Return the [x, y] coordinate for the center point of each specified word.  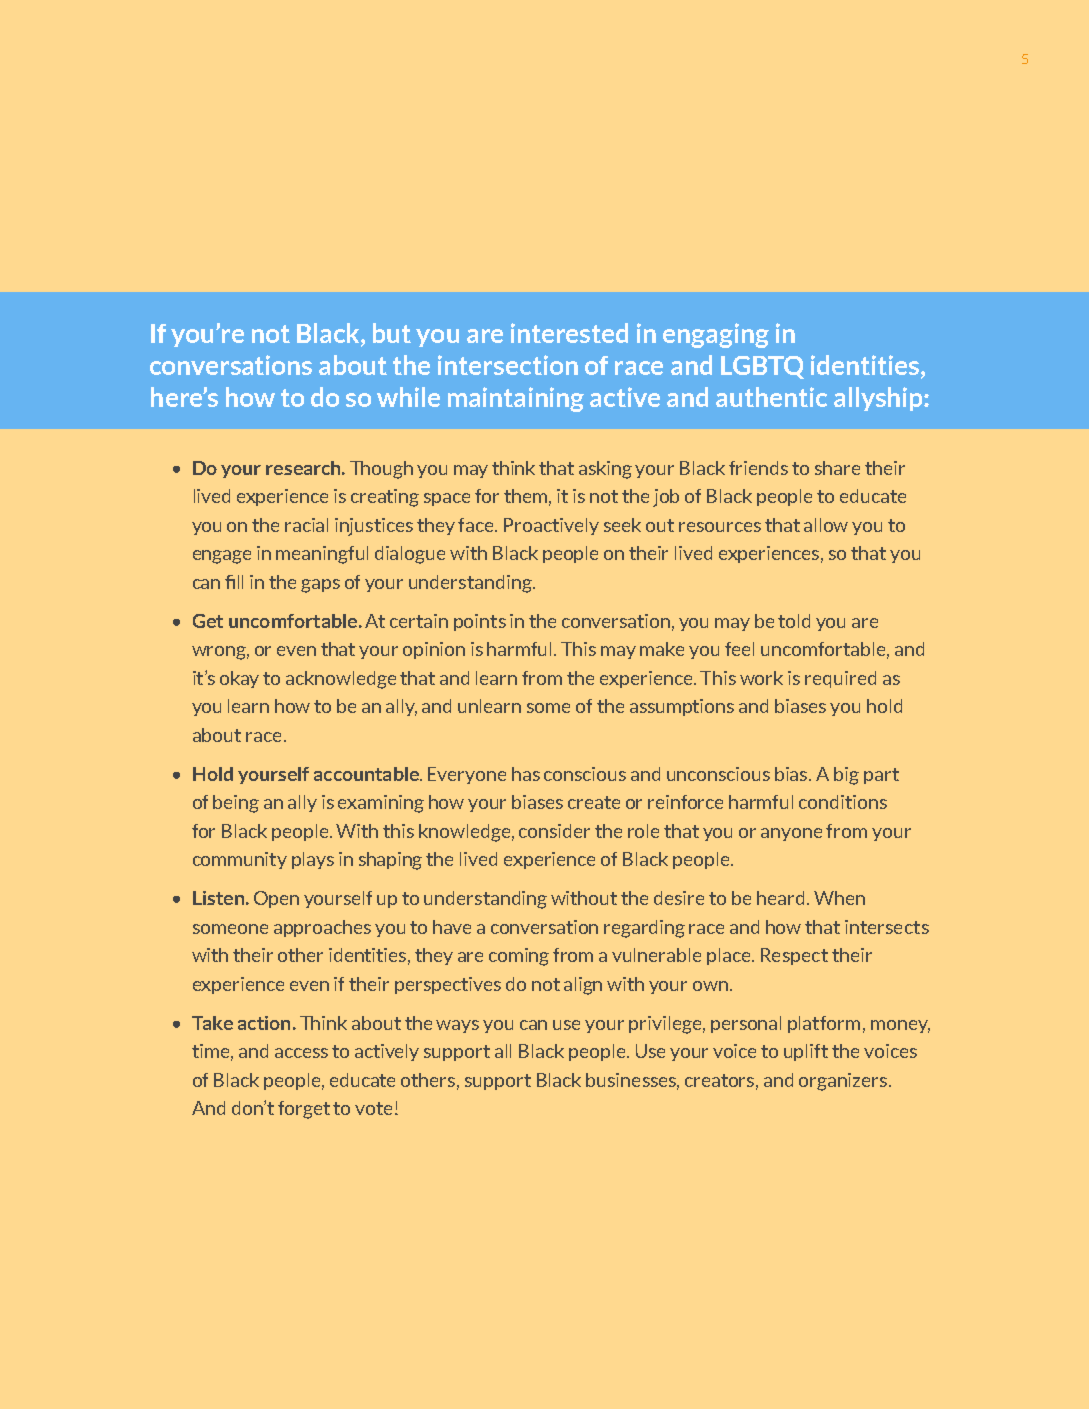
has [526, 774]
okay [239, 679]
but [392, 333]
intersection [508, 365]
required [840, 679]
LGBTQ [762, 367]
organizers [844, 1082]
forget [304, 1110]
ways [457, 1026]
